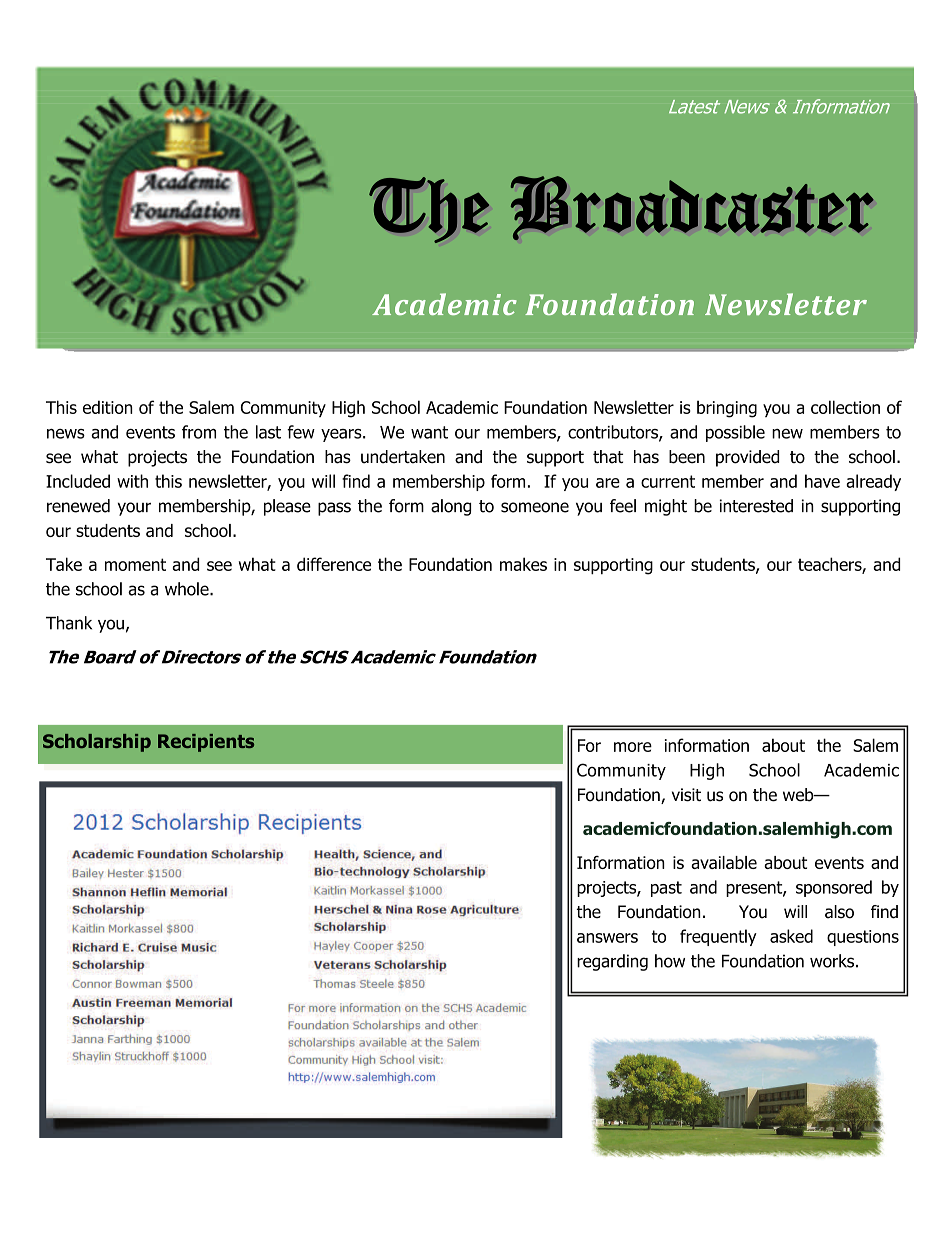  Describe the element at coordinates (97, 743) in the screenshot. I see `Scholarship` at that location.
